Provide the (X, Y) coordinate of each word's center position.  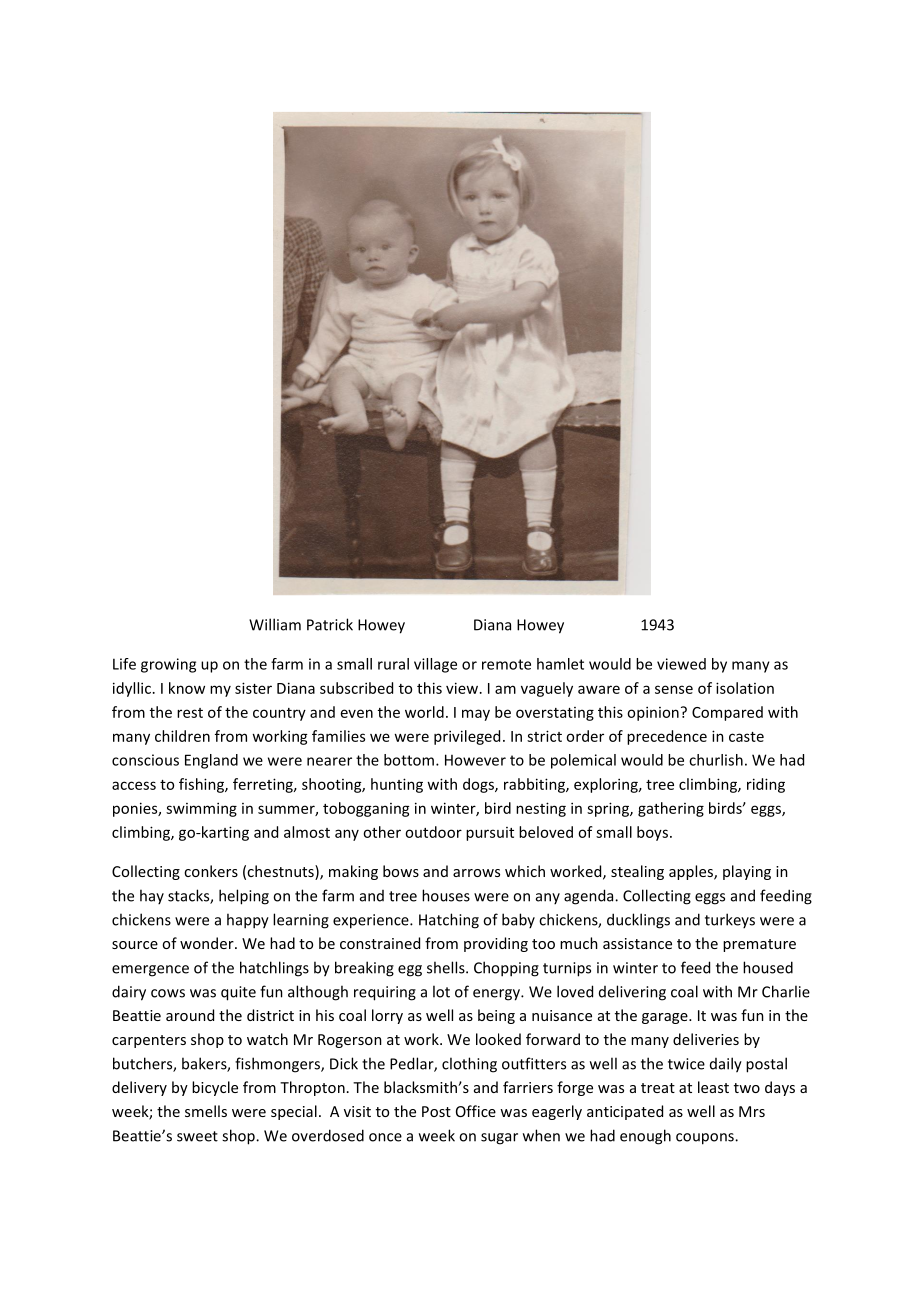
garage (666, 1018)
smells (206, 1111)
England (211, 761)
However (475, 760)
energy (497, 995)
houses (446, 895)
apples (692, 872)
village (435, 665)
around (190, 1015)
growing (168, 665)
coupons (706, 1139)
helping (244, 897)
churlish (716, 760)
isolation (745, 688)
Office (476, 1111)
